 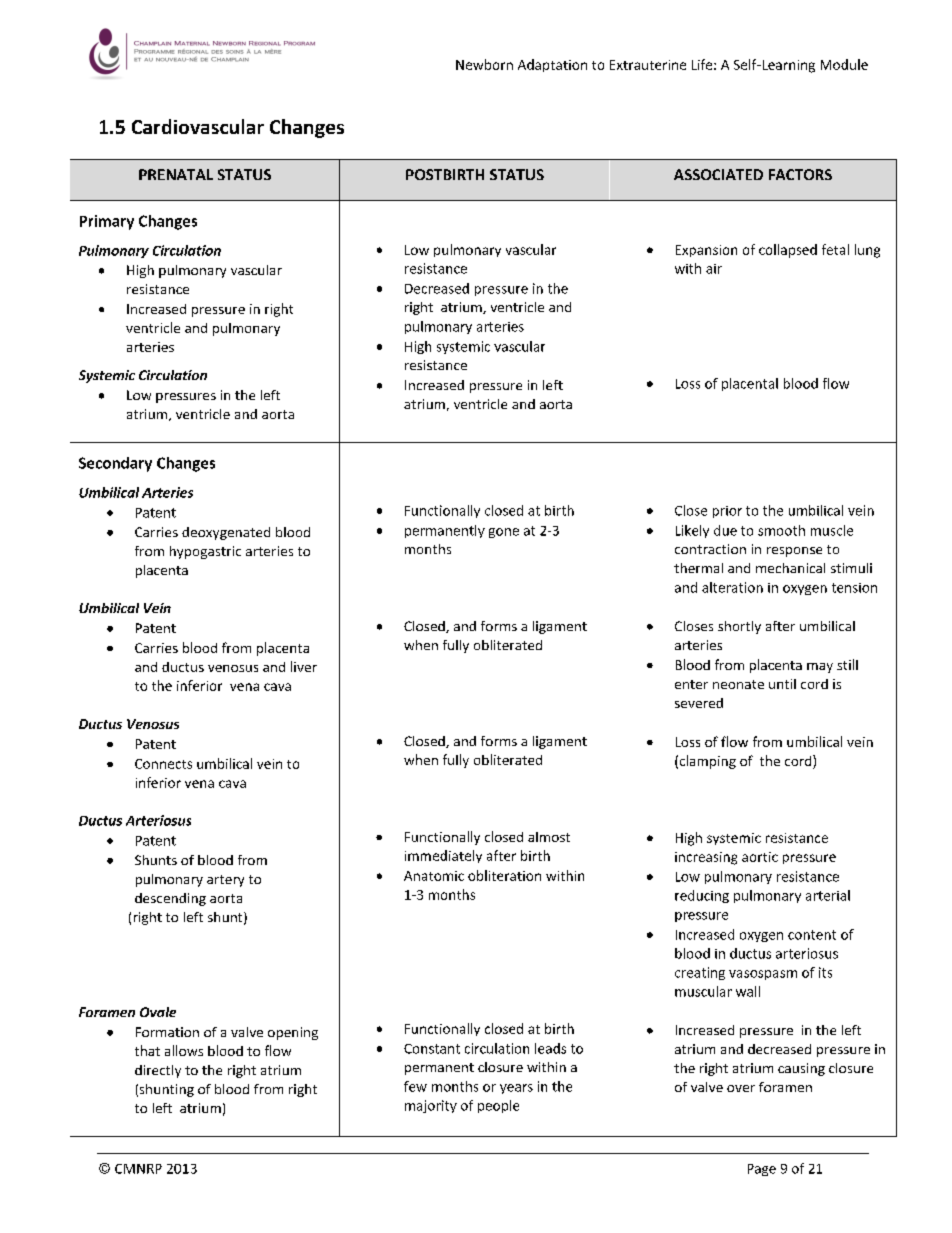 I want to click on people, so click(x=498, y=1106).
